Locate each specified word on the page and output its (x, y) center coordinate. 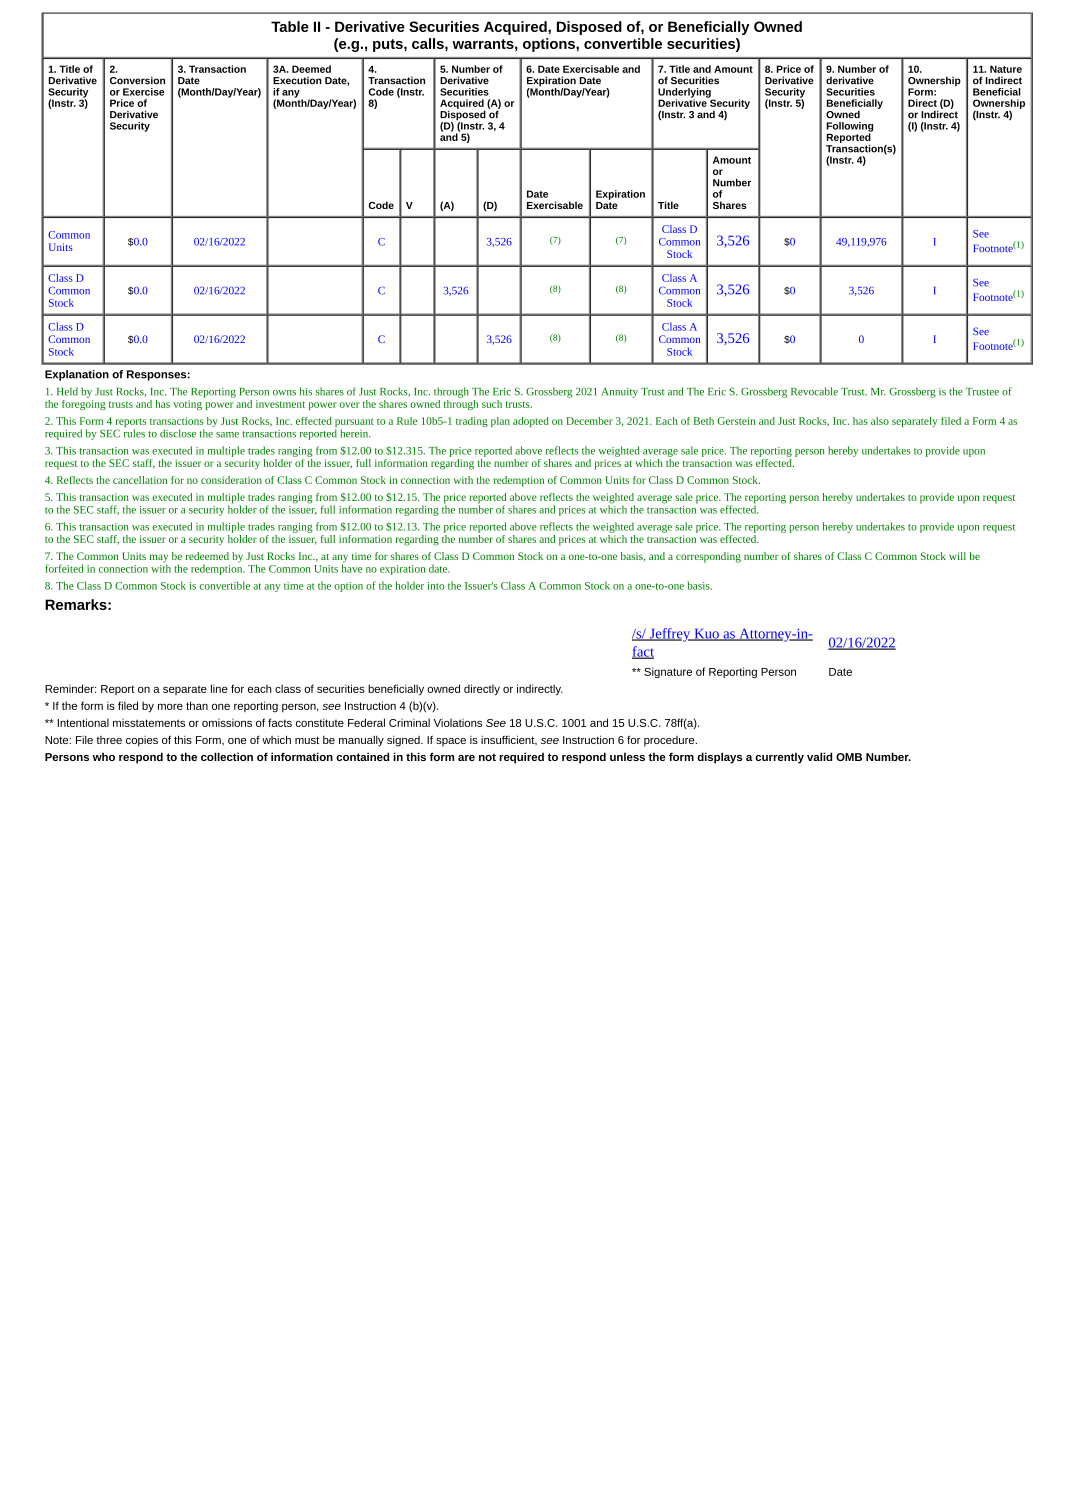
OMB (849, 757)
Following (849, 128)
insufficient (509, 740)
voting (187, 405)
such (492, 404)
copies (142, 741)
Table (290, 26)
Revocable (814, 391)
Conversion (137, 80)
